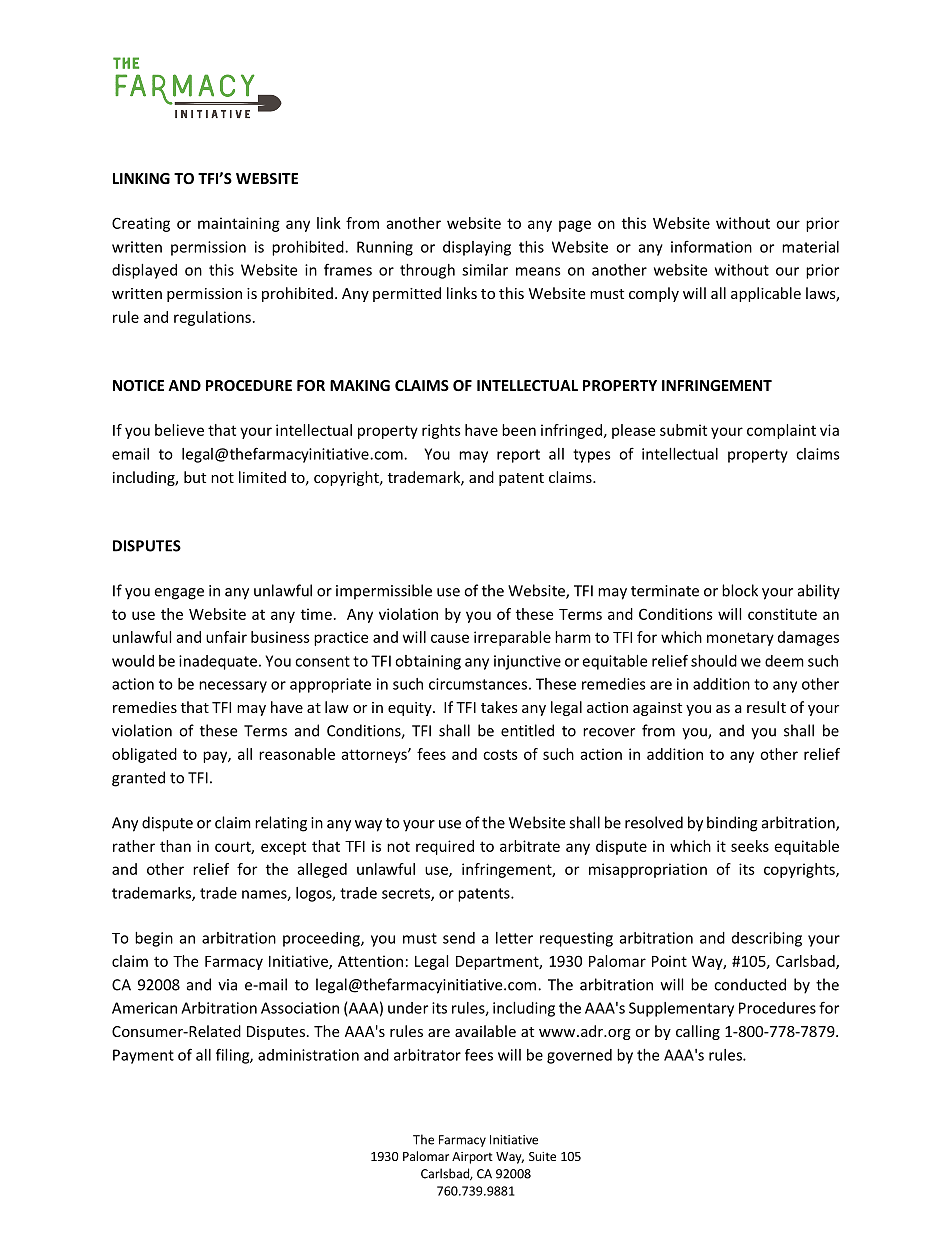 Image resolution: width=952 pixels, height=1233 pixels. What do you see at coordinates (750, 846) in the image?
I see `seeks` at bounding box center [750, 846].
